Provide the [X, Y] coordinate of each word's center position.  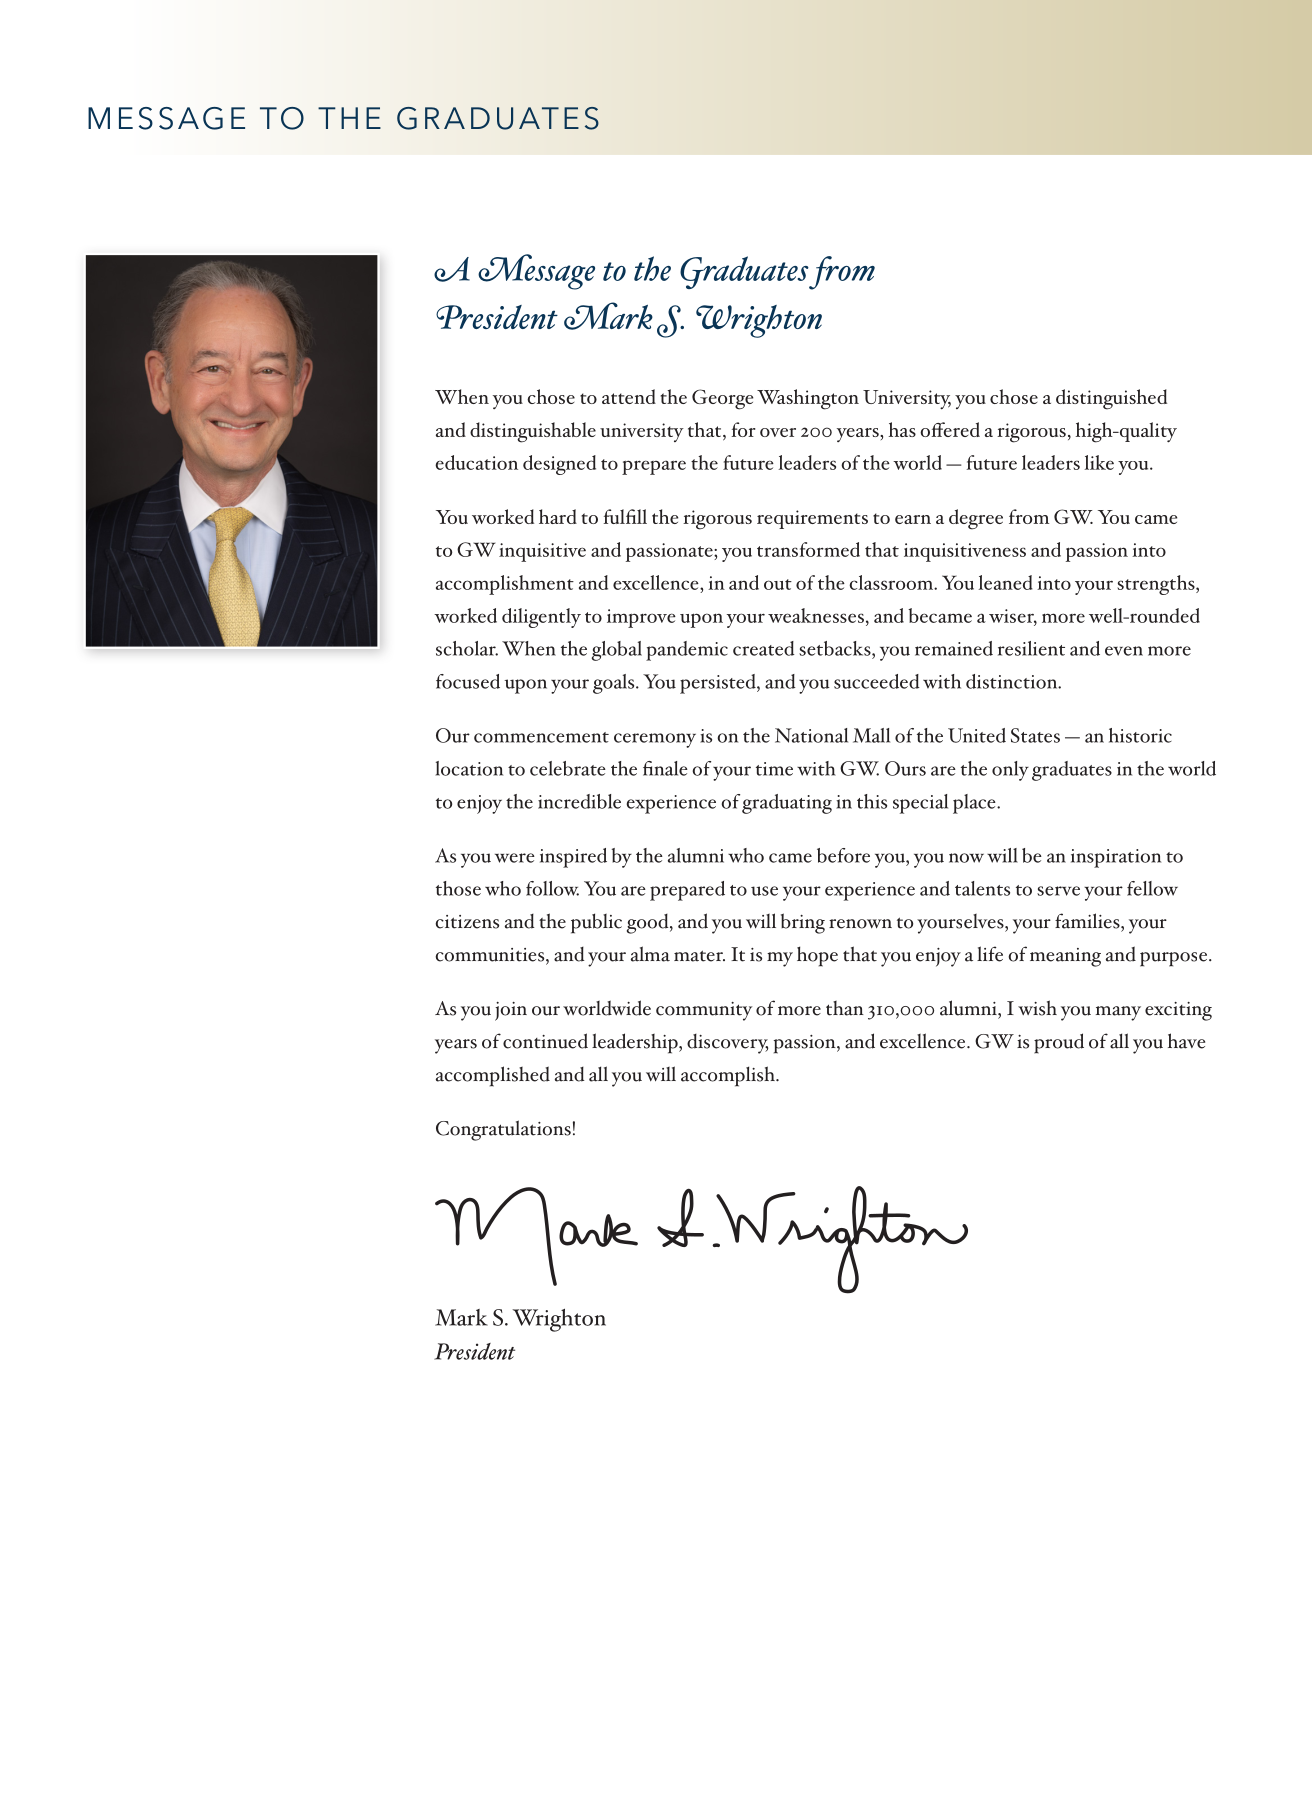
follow [552, 888]
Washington [808, 399]
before [843, 855]
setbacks [836, 648]
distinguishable [533, 432]
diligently [541, 618]
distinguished [1111, 399]
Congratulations [503, 1130]
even [1124, 651]
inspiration [1116, 858]
